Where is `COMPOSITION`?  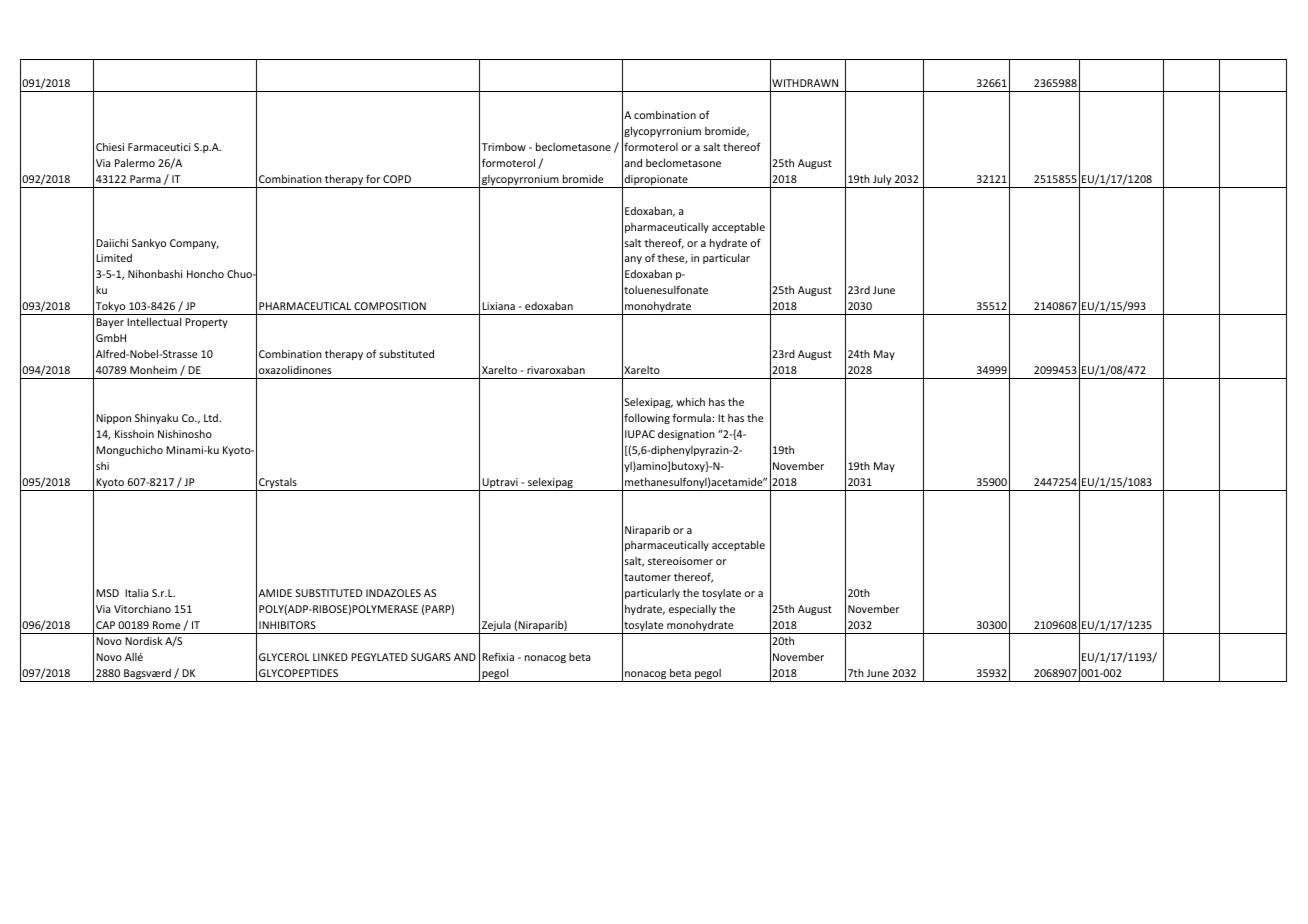 COMPOSITION is located at coordinates (390, 306).
